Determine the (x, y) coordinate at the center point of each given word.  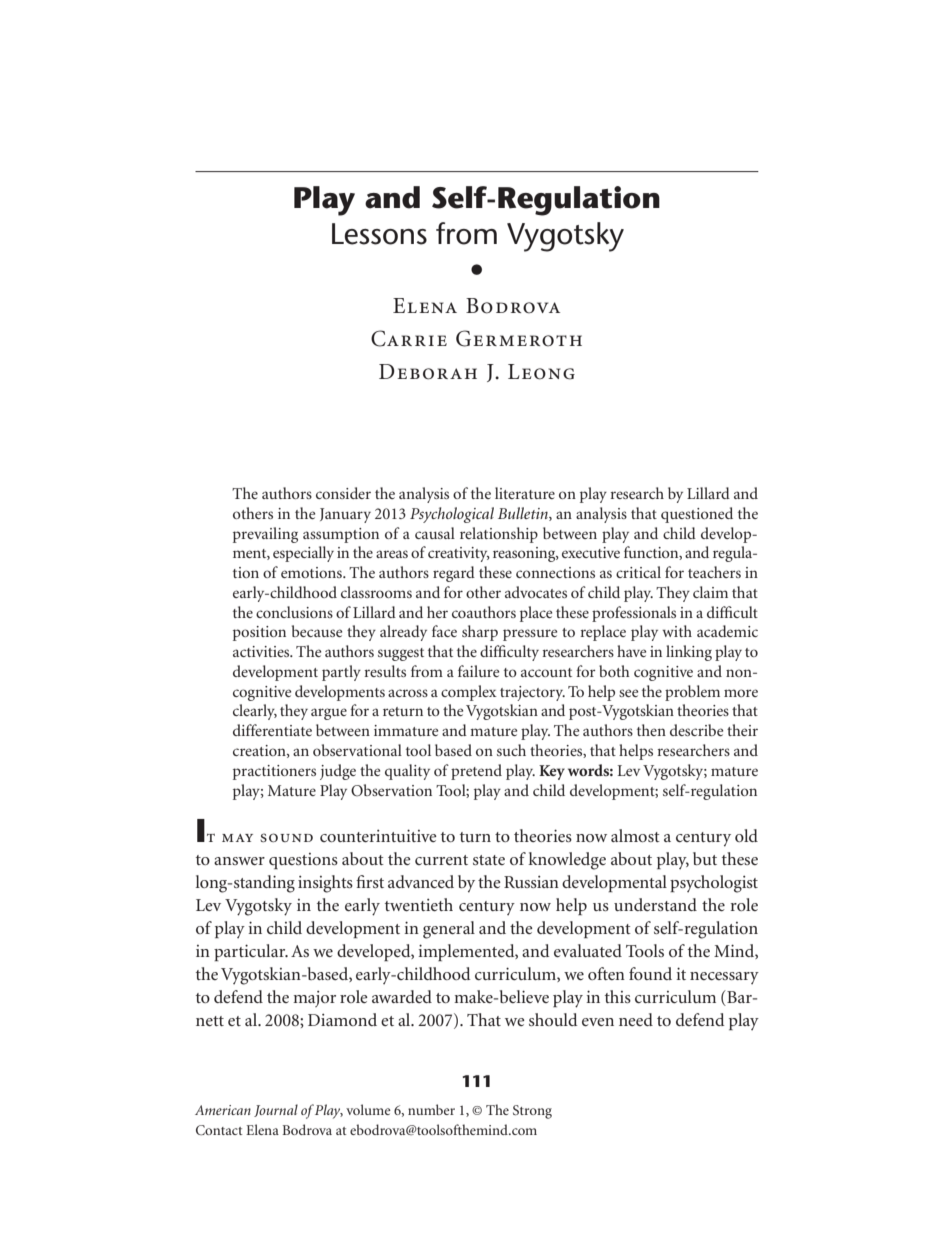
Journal (276, 1110)
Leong (541, 372)
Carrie (409, 338)
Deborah (428, 372)
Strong (532, 1112)
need (636, 1019)
